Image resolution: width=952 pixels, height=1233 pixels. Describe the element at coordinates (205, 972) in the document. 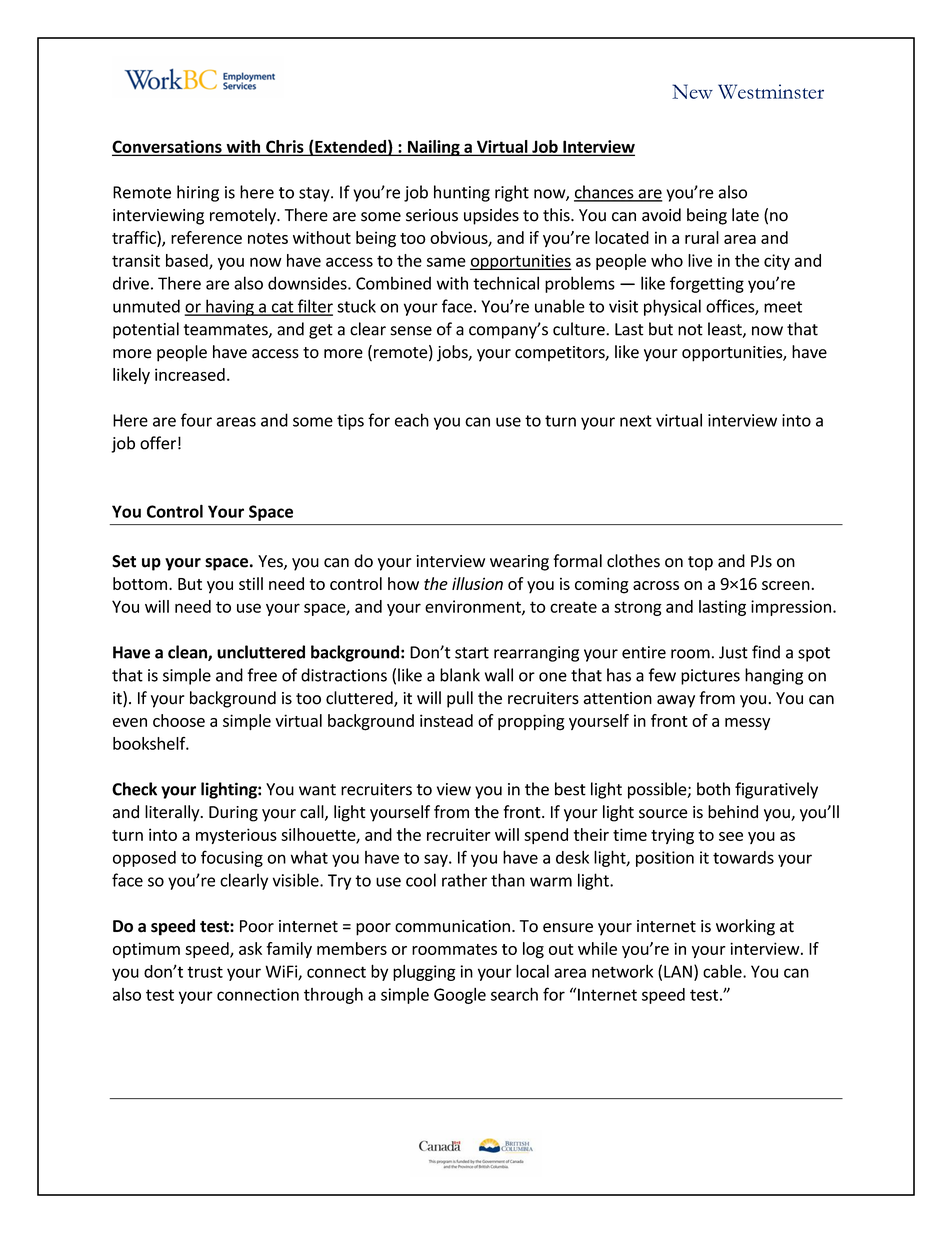

I see `trust` at that location.
